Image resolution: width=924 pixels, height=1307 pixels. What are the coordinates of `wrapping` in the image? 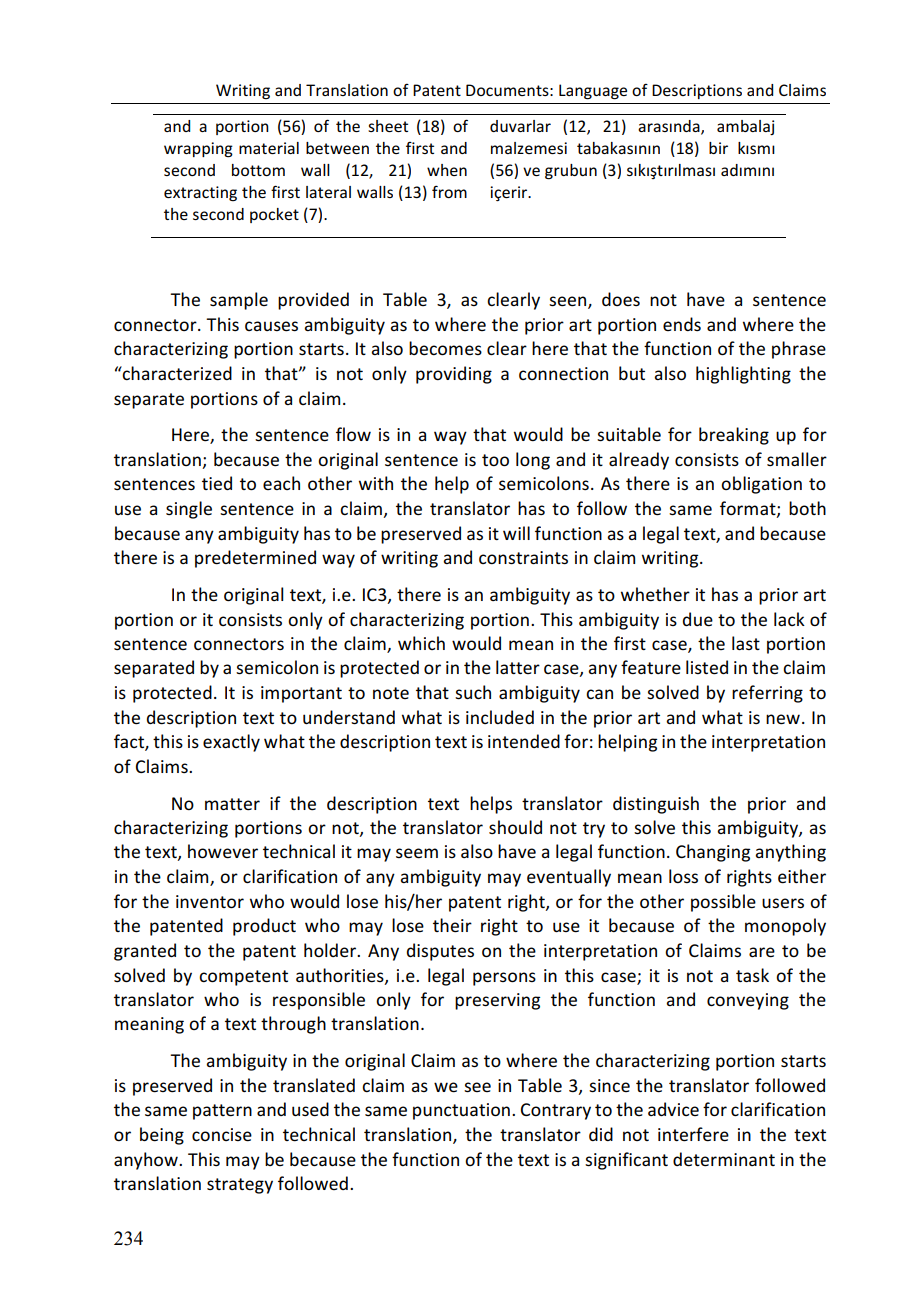 It's located at (198, 150).
